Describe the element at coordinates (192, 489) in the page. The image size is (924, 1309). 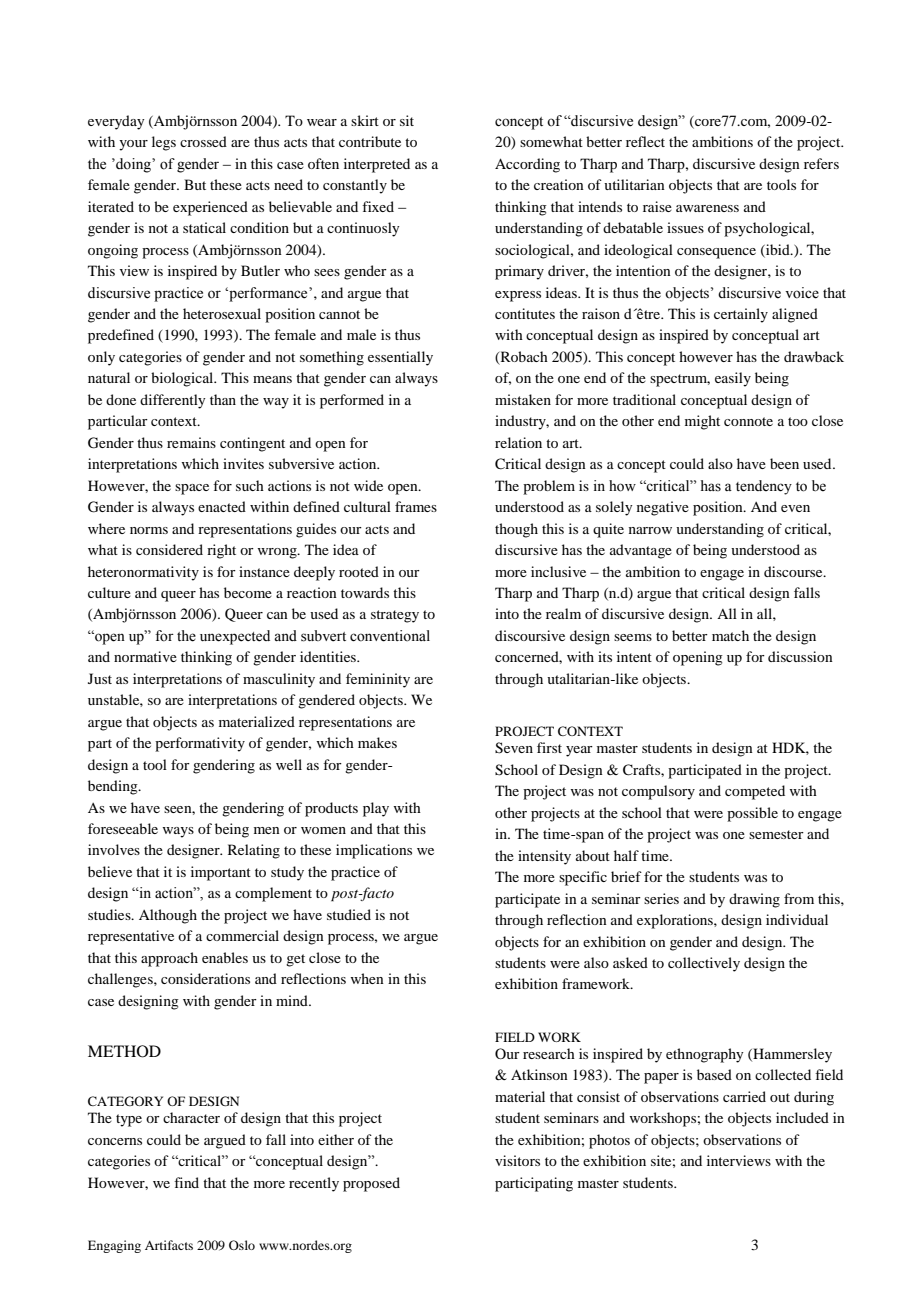
I see `space` at that location.
